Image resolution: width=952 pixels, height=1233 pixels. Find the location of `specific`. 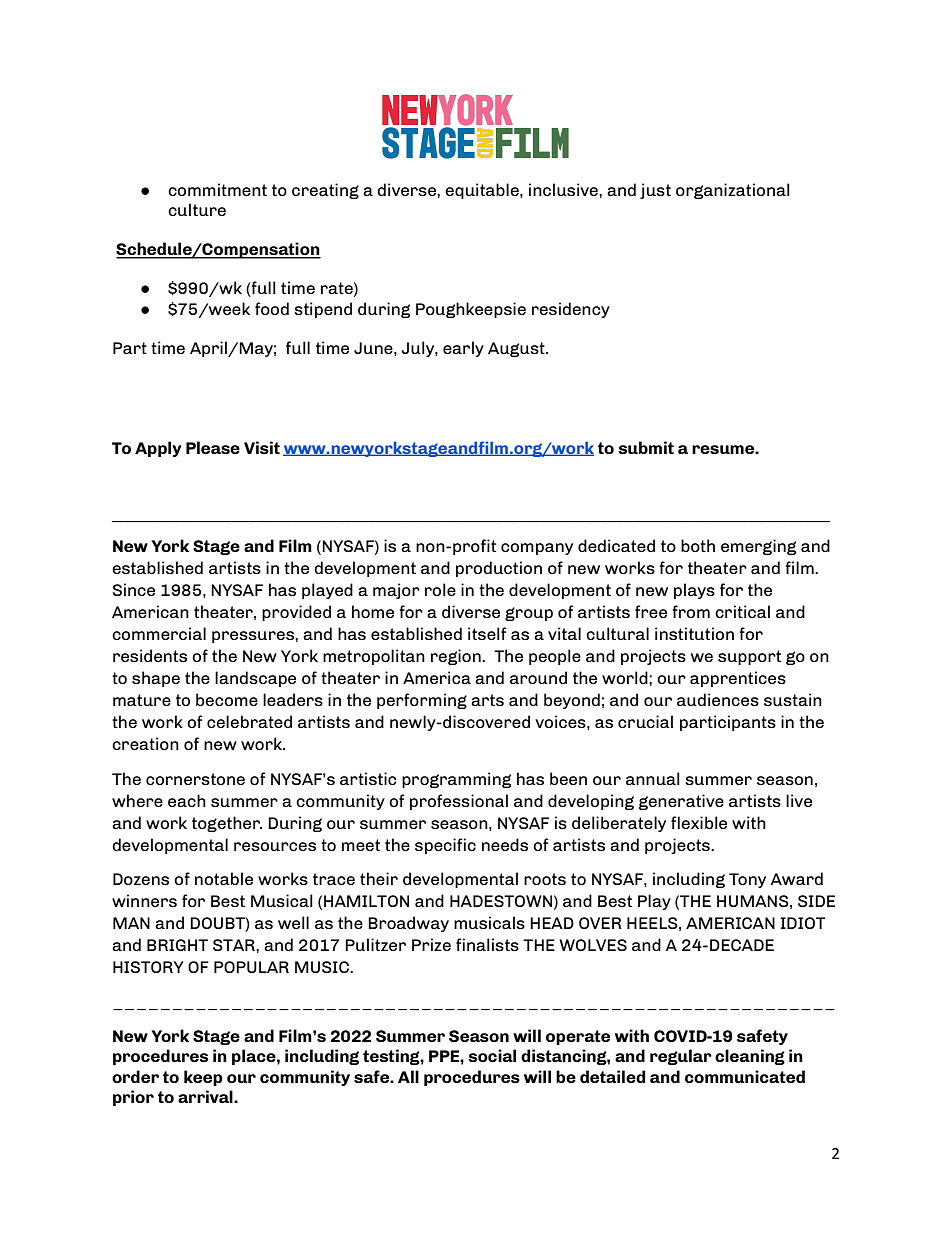

specific is located at coordinates (445, 846).
